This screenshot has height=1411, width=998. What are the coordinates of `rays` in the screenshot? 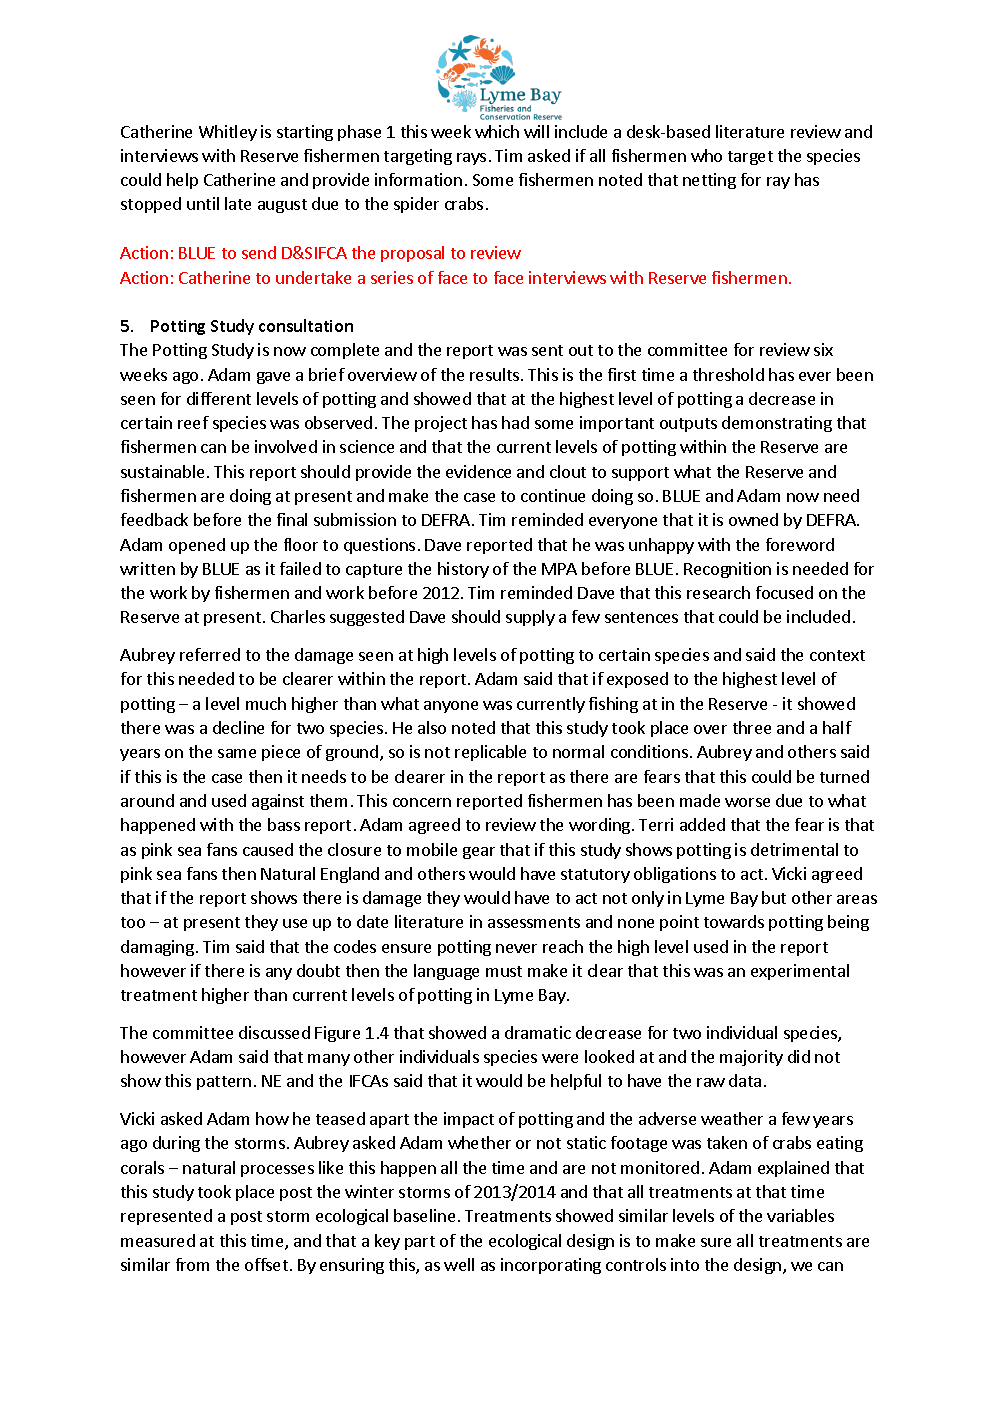 It's located at (471, 159).
